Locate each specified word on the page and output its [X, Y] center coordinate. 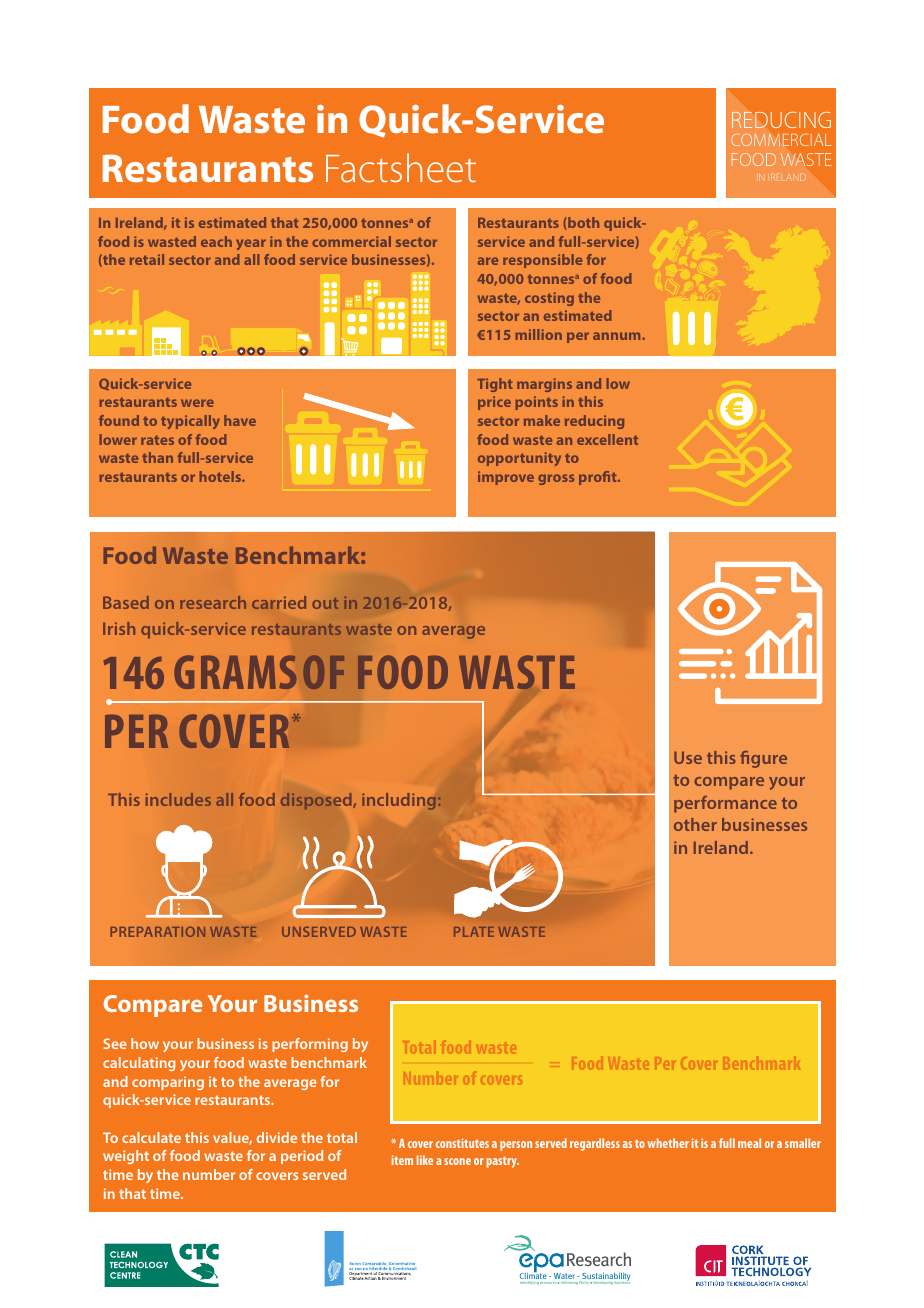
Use [688, 757]
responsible [542, 261]
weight [126, 1157]
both [583, 222]
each [216, 241]
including [399, 801]
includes [178, 799]
